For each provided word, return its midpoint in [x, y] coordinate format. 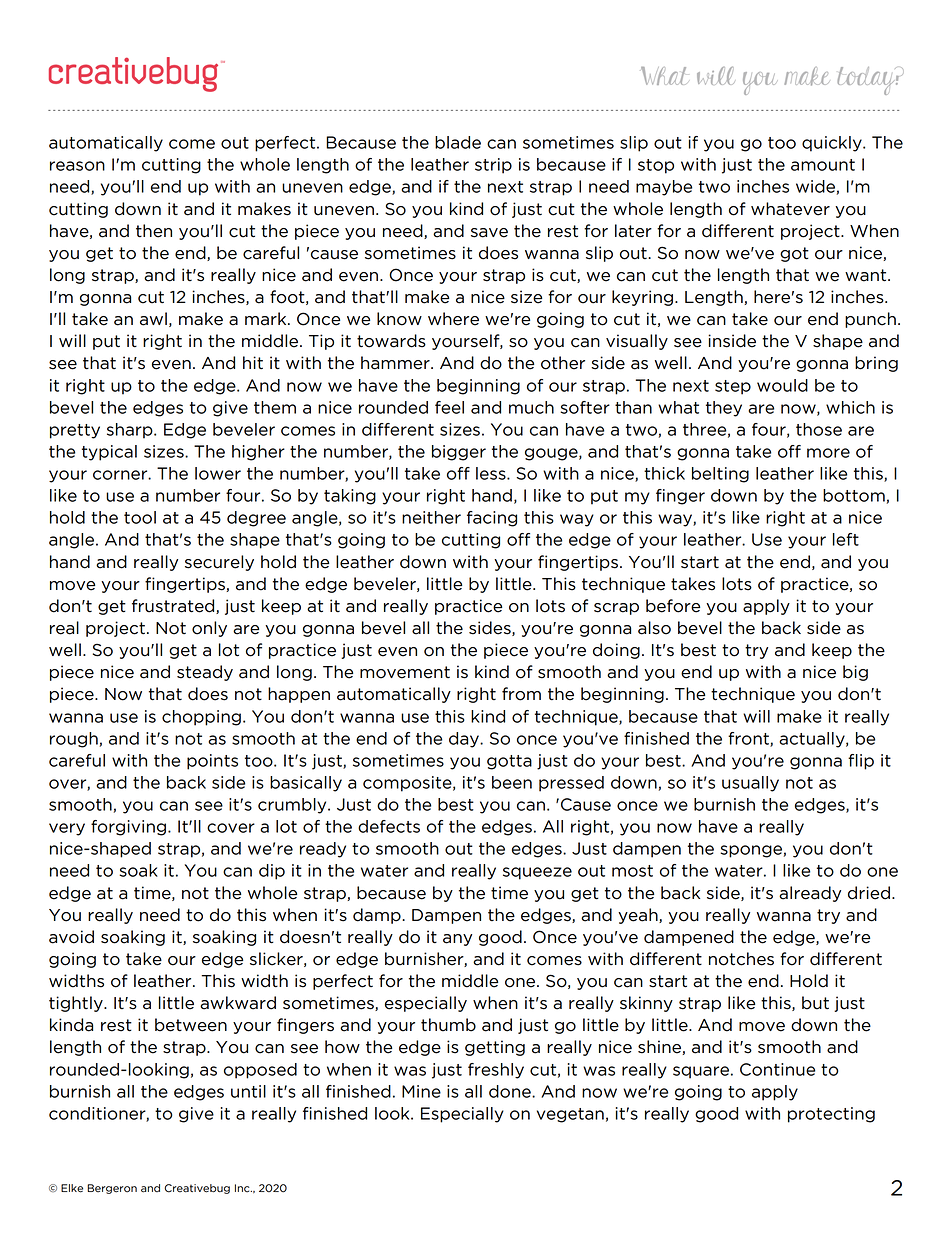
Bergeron [112, 1189]
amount [823, 165]
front [749, 739]
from [521, 694]
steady [205, 673]
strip [493, 166]
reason [77, 166]
